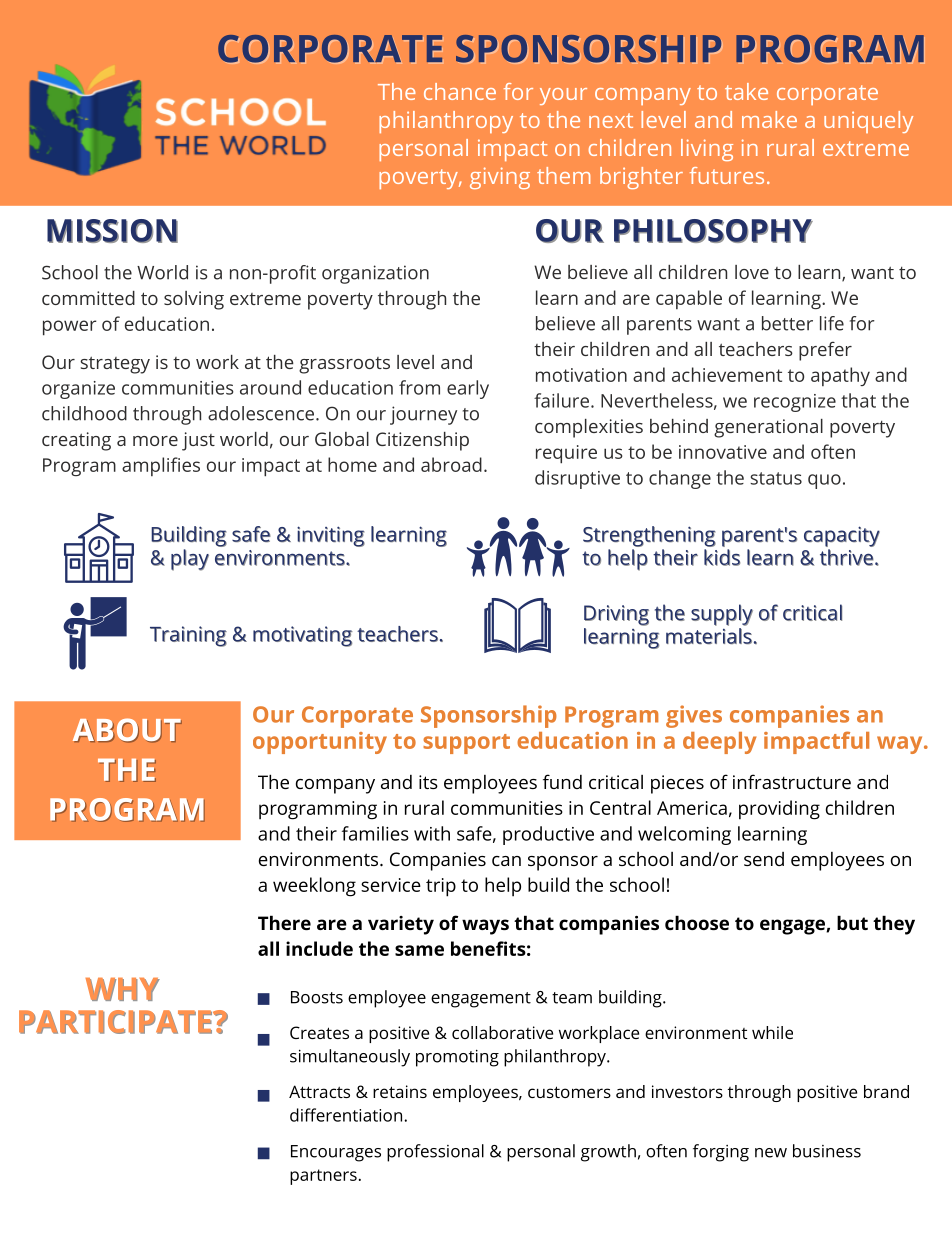  What do you see at coordinates (769, 119) in the screenshot?
I see `make` at bounding box center [769, 119].
